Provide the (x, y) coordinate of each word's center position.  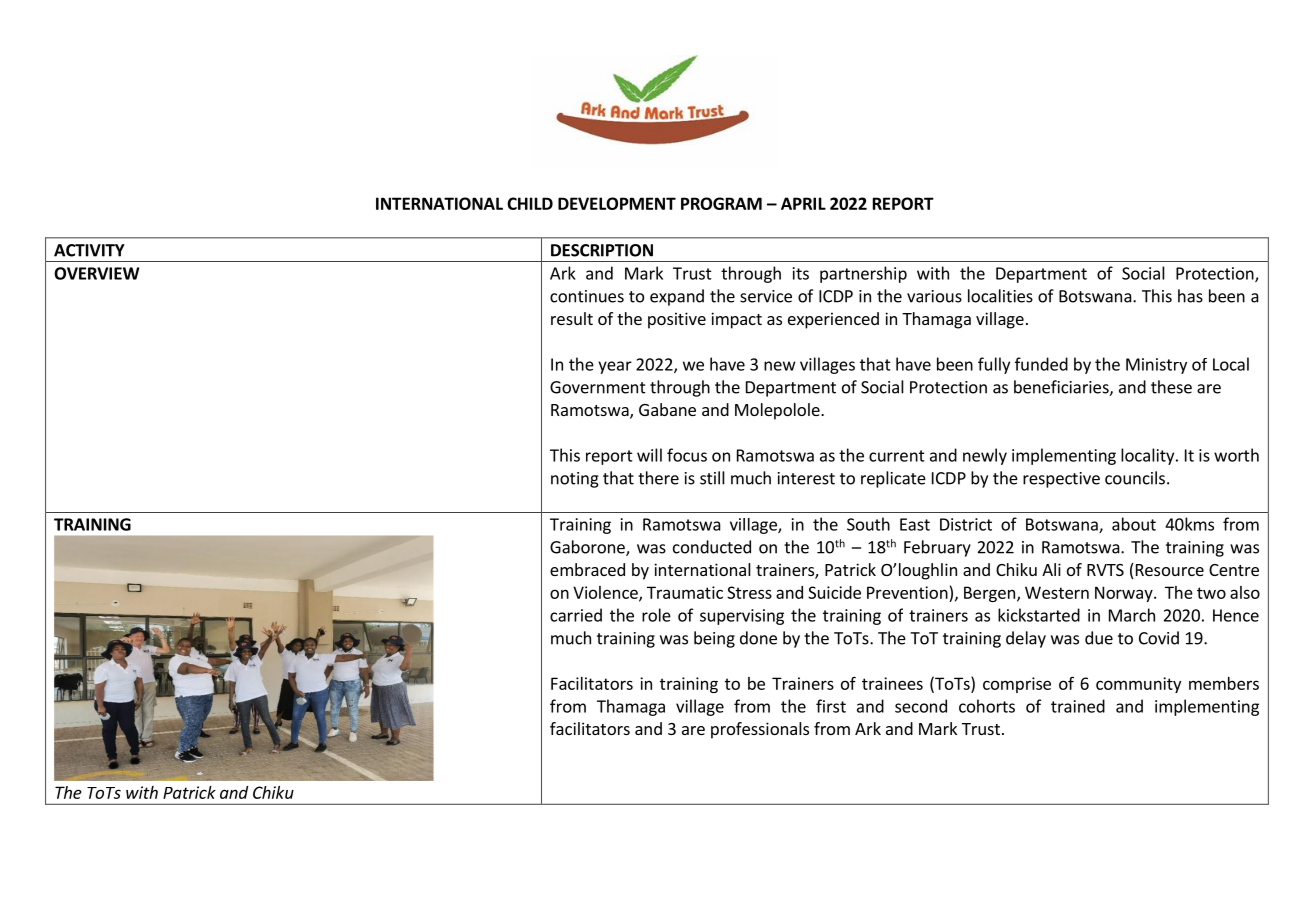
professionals (760, 730)
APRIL (803, 203)
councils (1135, 478)
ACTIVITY (89, 250)
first (831, 706)
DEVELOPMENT (617, 203)
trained (1078, 706)
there (658, 478)
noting (575, 480)
